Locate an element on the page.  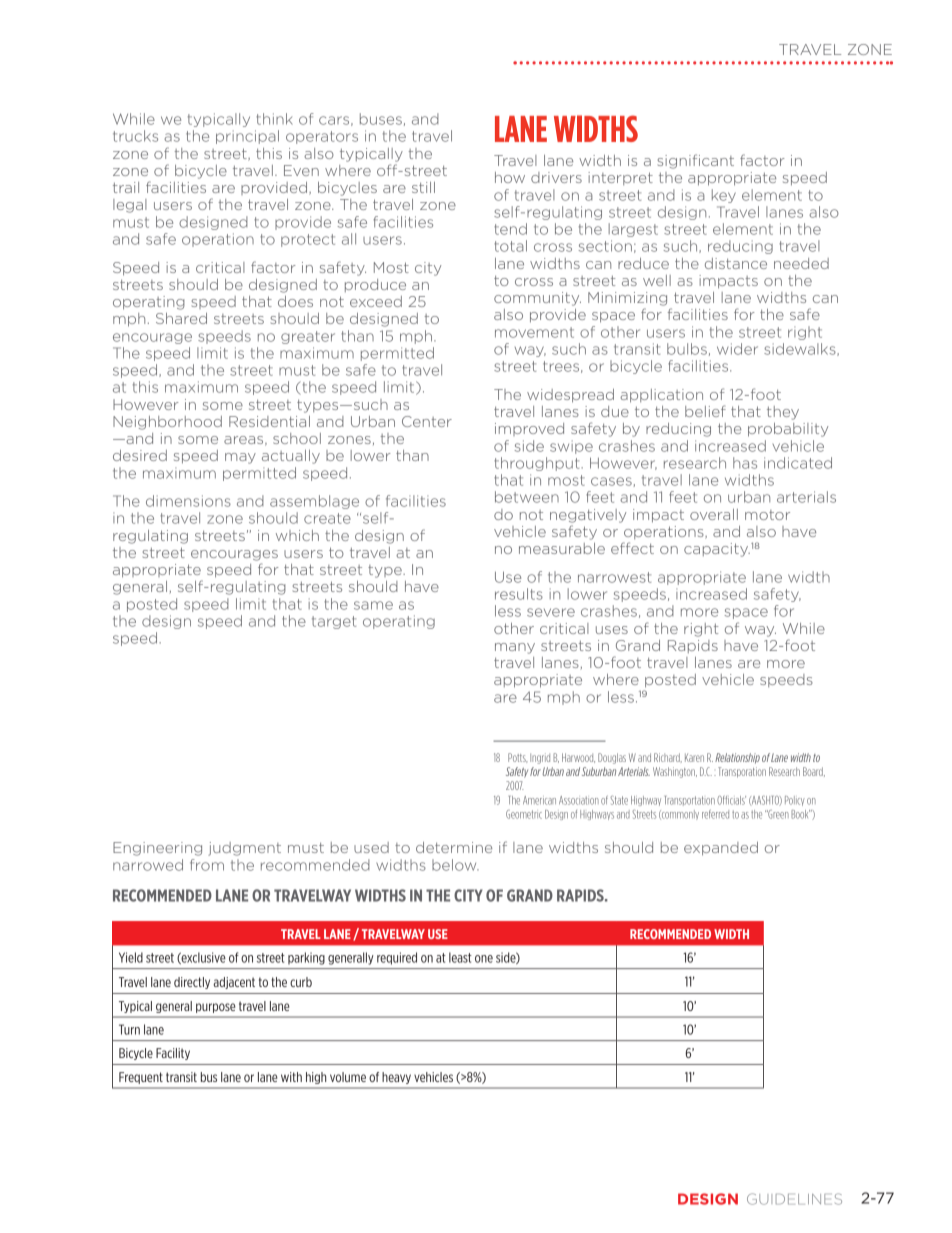
least is located at coordinates (460, 957).
